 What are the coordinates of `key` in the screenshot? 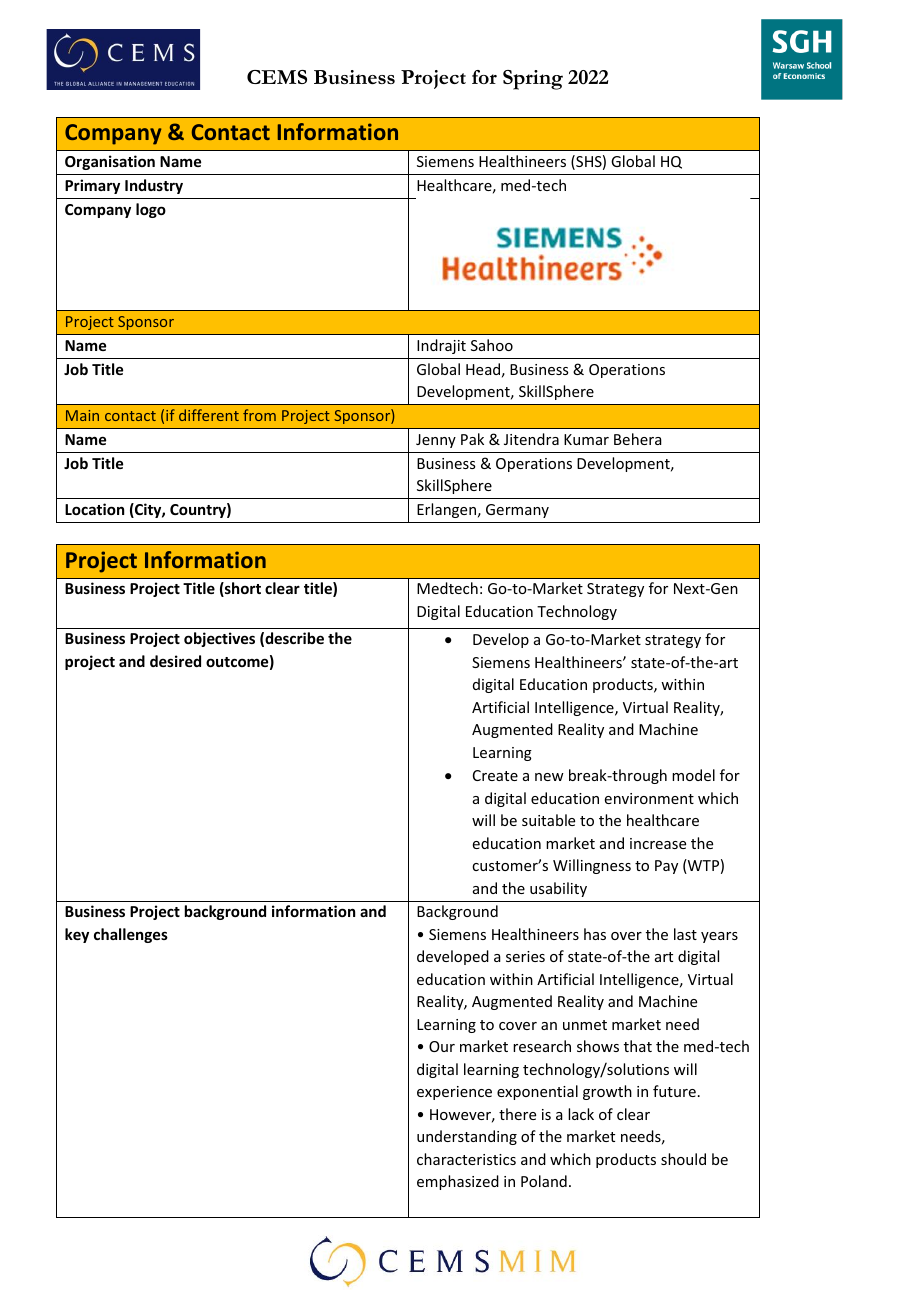 It's located at (77, 935).
